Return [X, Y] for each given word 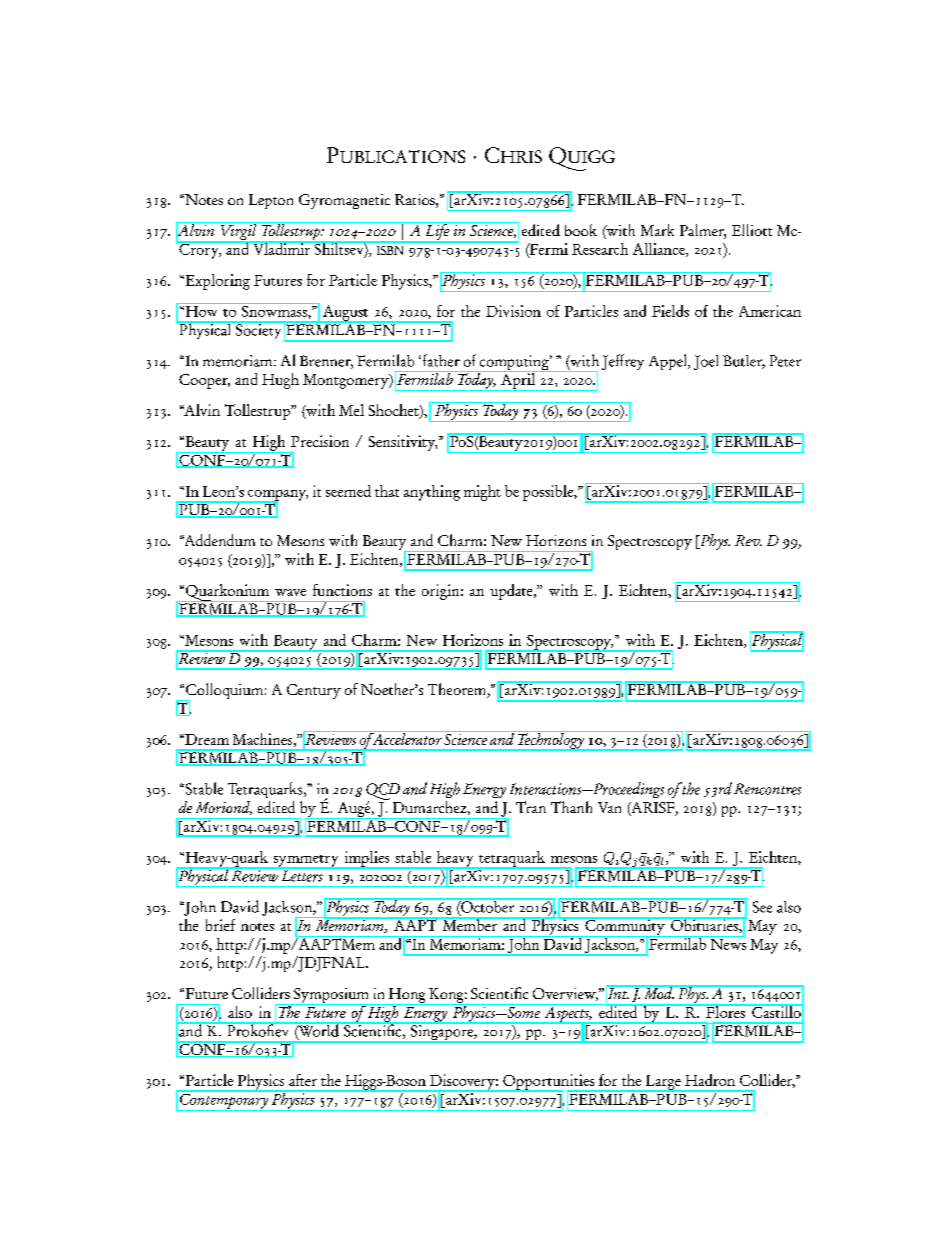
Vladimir [282, 248]
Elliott [752, 230]
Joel [706, 362]
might [482, 493]
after [303, 1080]
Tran [531, 807]
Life [437, 232]
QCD [383, 792]
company [277, 496]
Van [609, 807]
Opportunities [549, 1083]
